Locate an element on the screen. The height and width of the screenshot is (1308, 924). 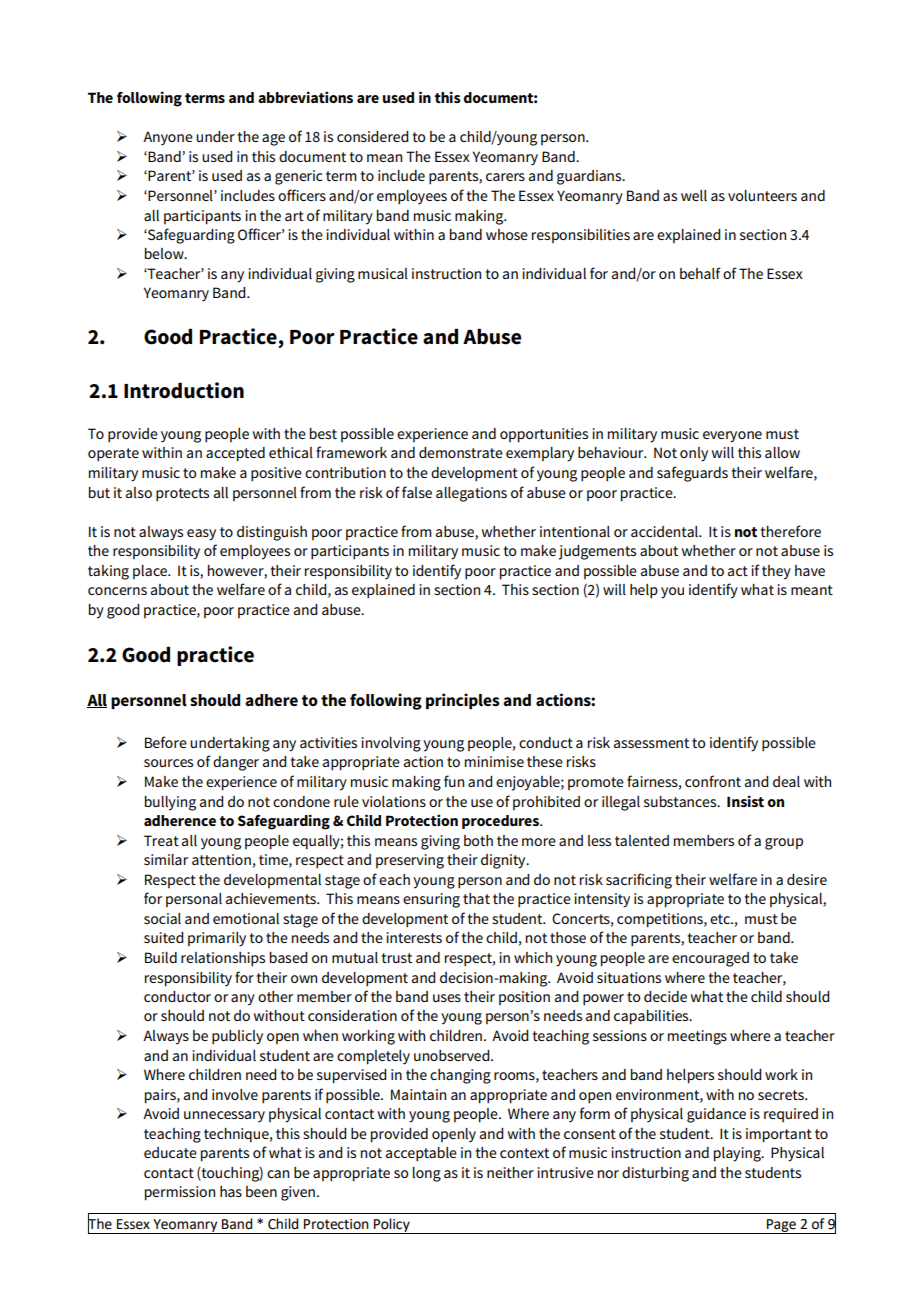
they is located at coordinates (776, 572).
